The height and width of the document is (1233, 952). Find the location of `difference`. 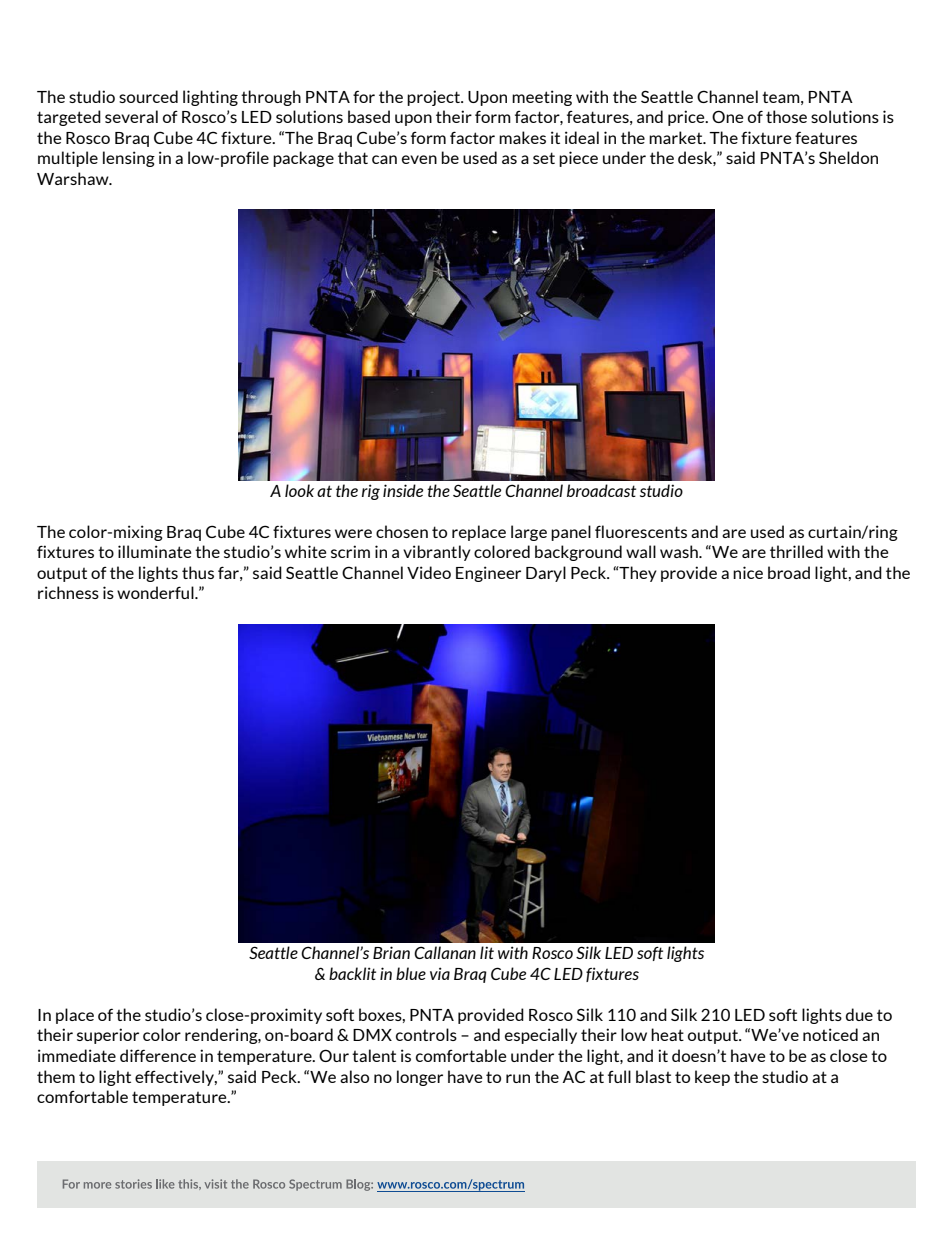

difference is located at coordinates (158, 1055).
